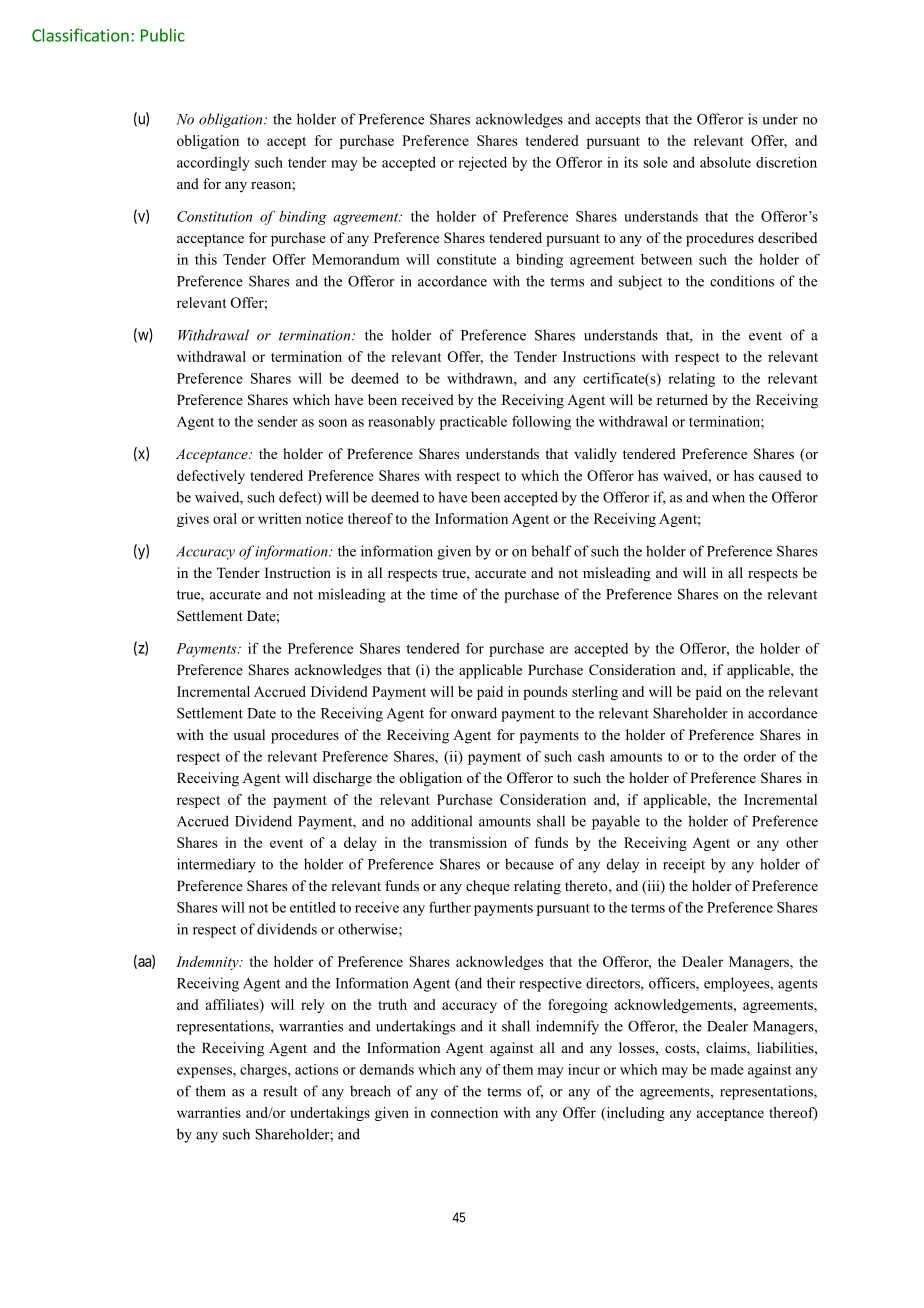 Image resolution: width=924 pixels, height=1308 pixels. What do you see at coordinates (725, 162) in the screenshot?
I see `absolute` at bounding box center [725, 162].
